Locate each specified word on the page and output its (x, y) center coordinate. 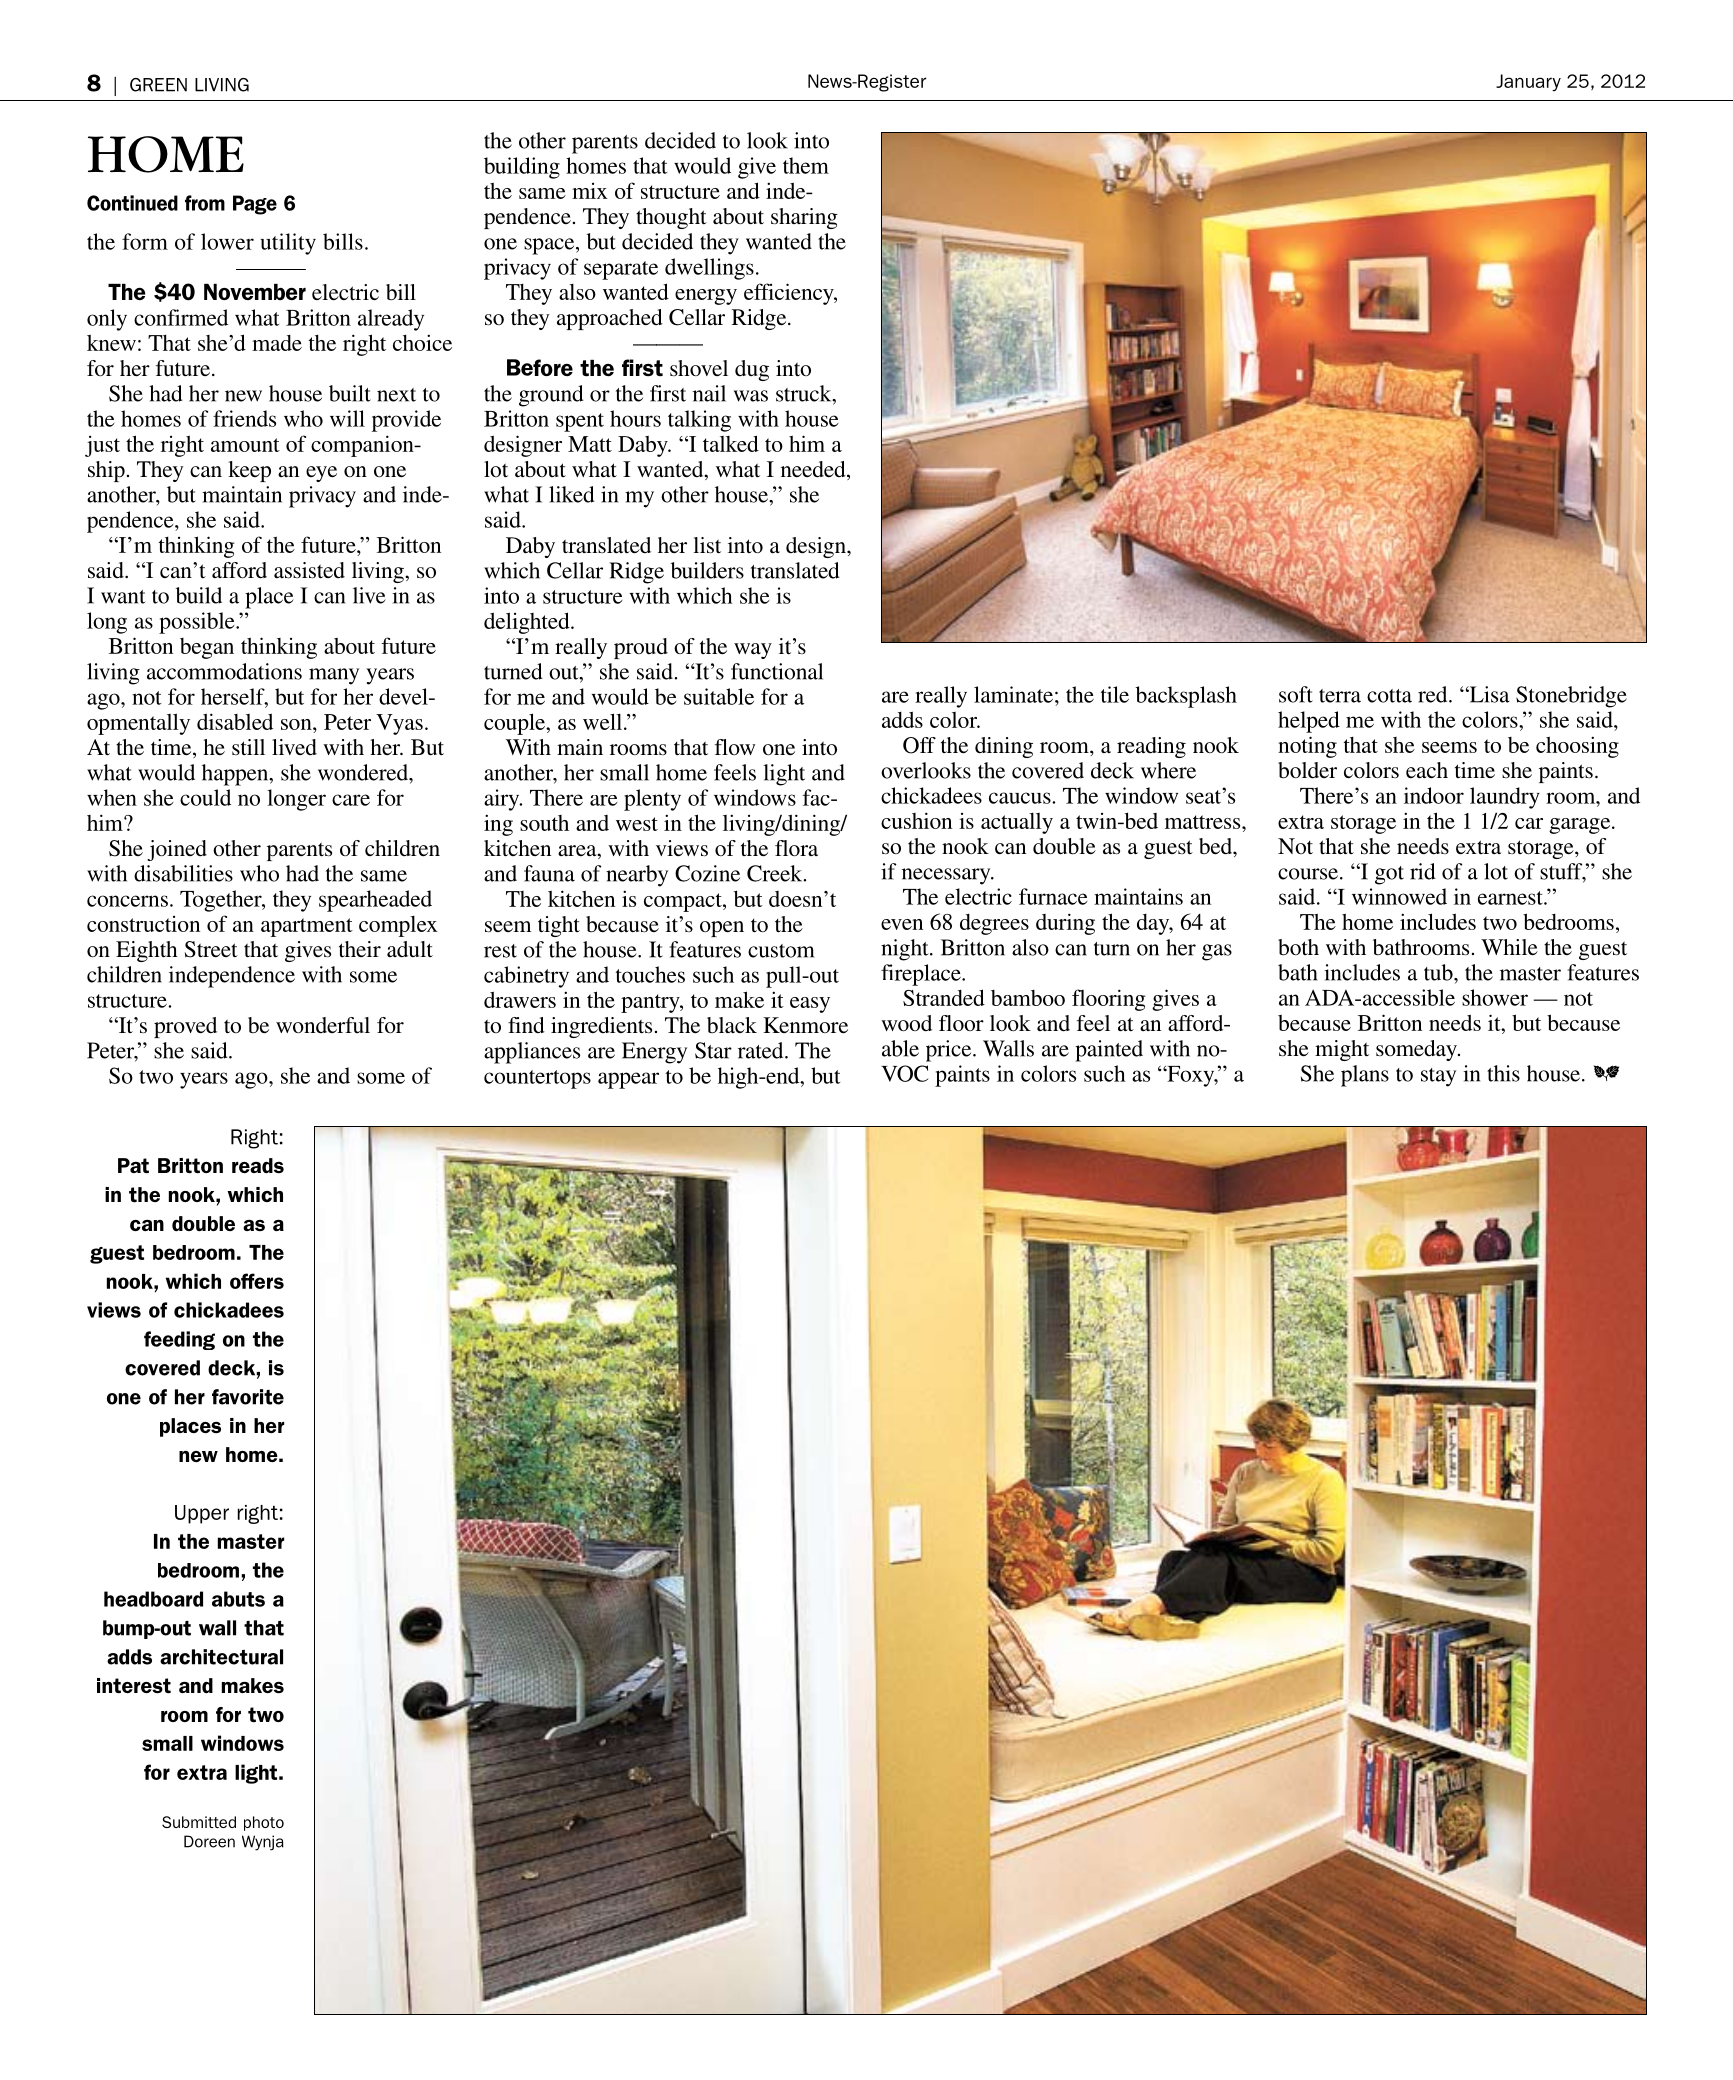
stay (1438, 1077)
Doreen (209, 1841)
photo (264, 1823)
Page (255, 205)
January (1528, 82)
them (806, 165)
